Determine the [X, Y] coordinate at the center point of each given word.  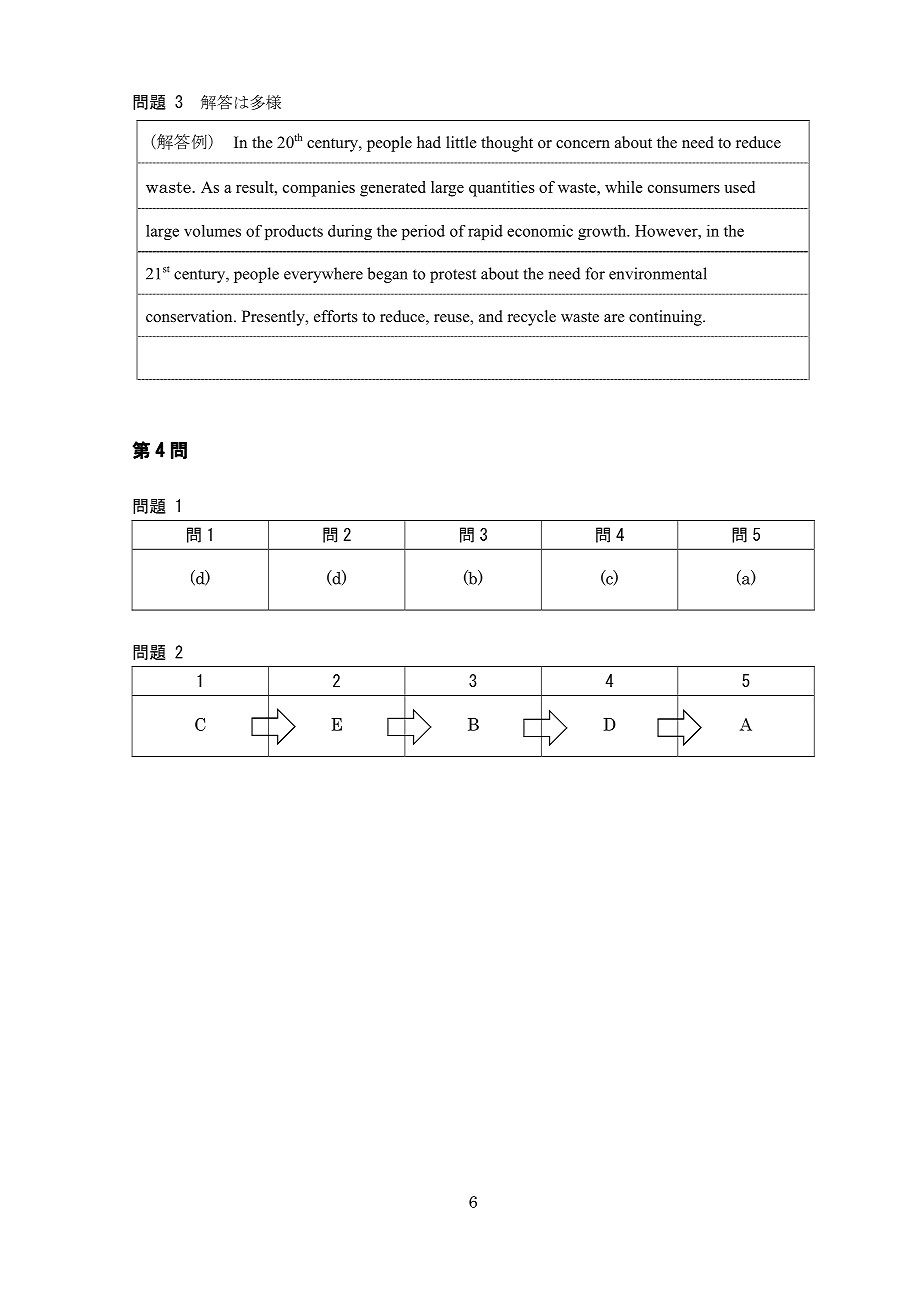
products [294, 232]
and [491, 316]
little [461, 142]
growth [603, 232]
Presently [274, 318]
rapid [485, 232]
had [429, 142]
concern [583, 144]
